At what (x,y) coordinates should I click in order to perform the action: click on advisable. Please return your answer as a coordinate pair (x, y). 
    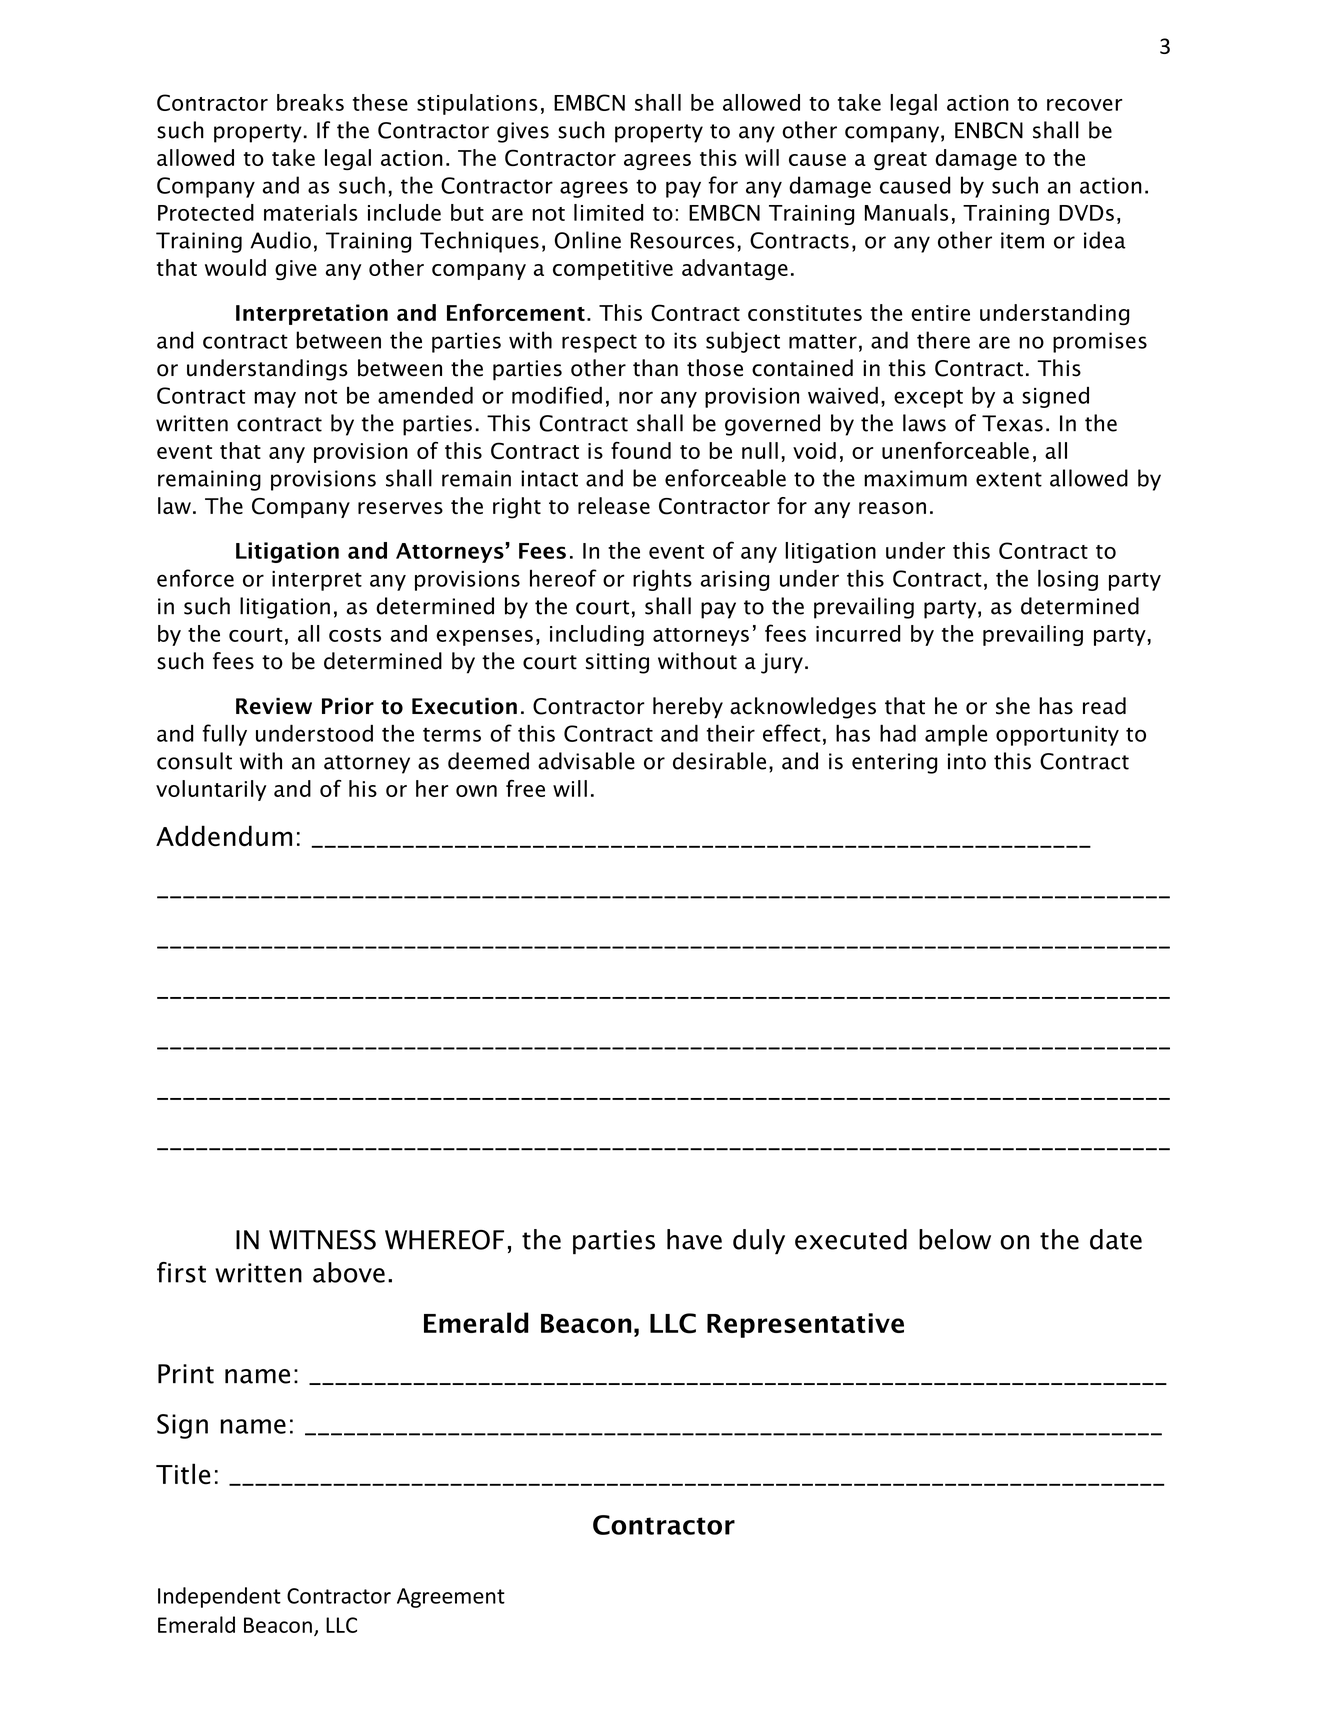
    Looking at the image, I should click on (586, 761).
